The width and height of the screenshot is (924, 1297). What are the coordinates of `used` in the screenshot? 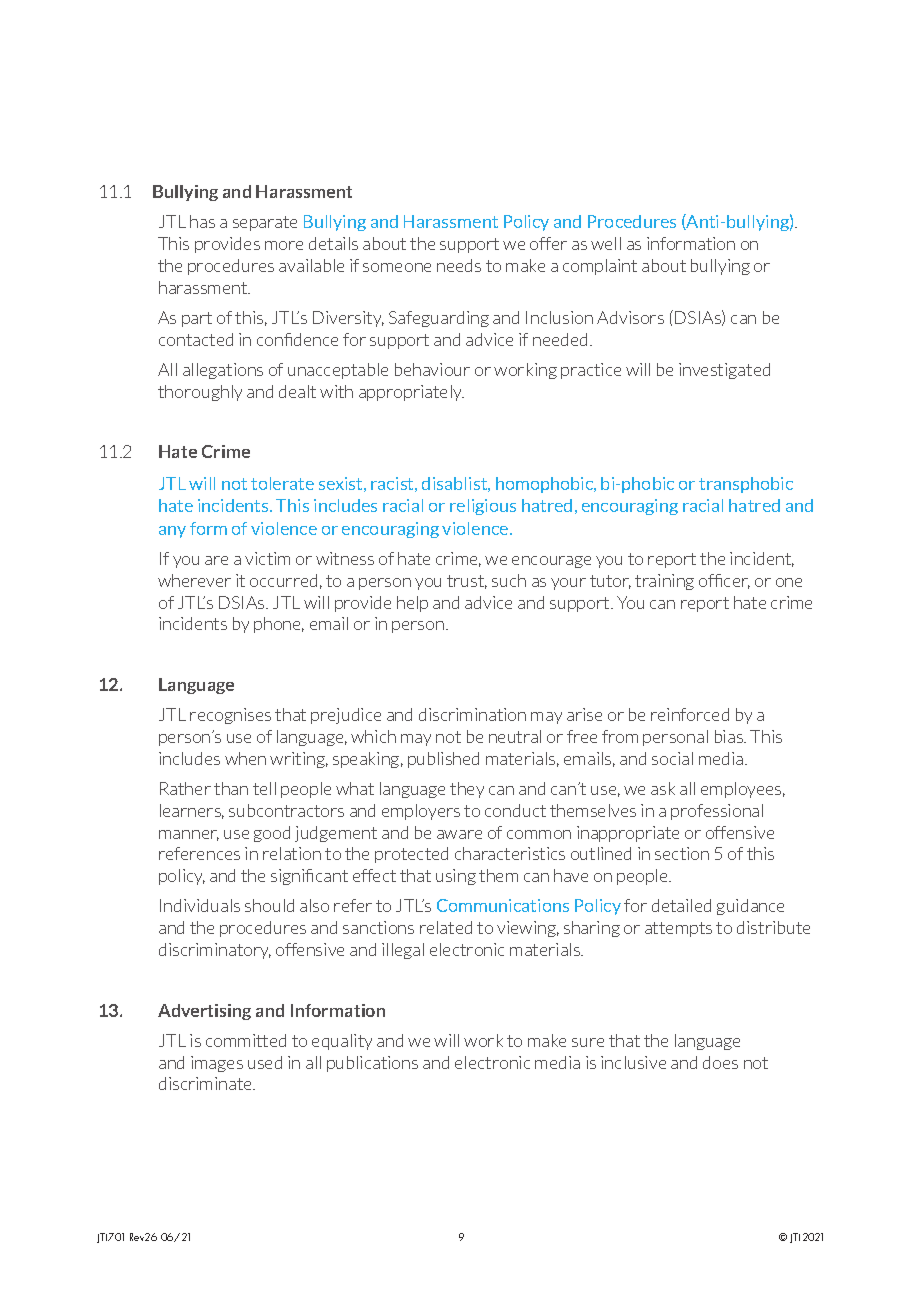 It's located at (265, 1062).
